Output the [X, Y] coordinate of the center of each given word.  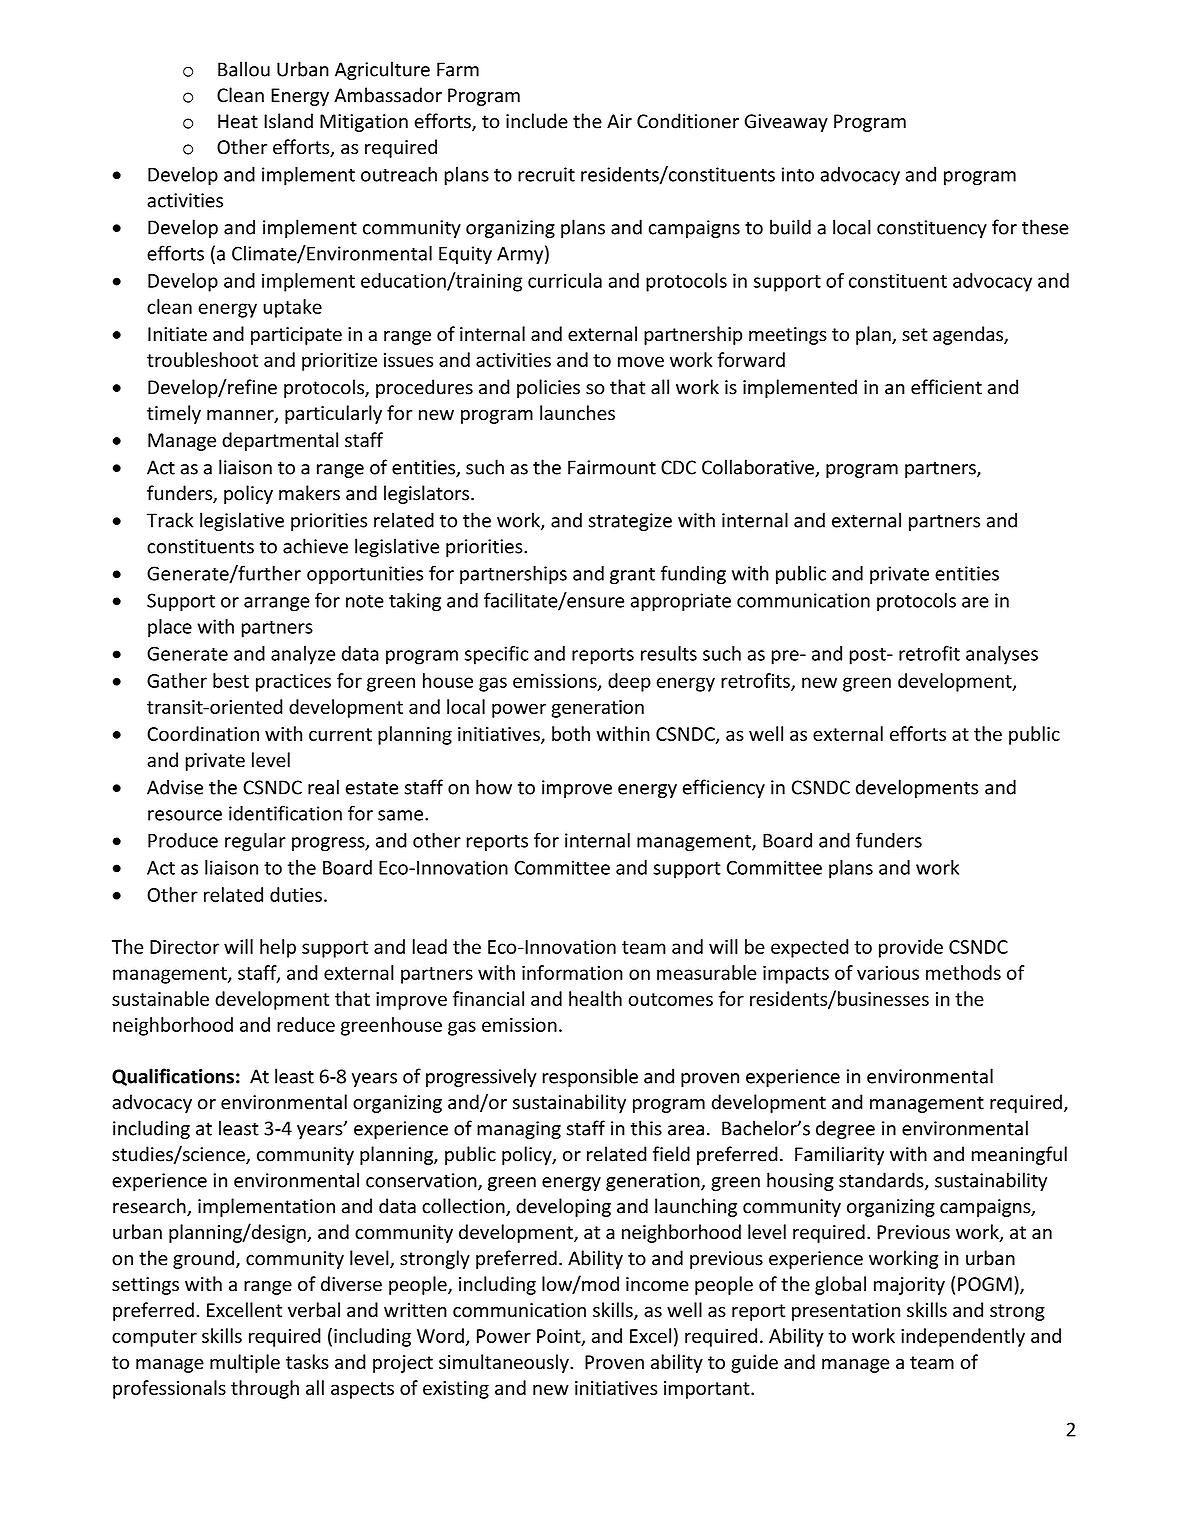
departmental [280, 441]
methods [963, 972]
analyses [1002, 655]
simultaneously [505, 1363]
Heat [238, 121]
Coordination [203, 733]
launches [577, 413]
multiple [245, 1363]
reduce [306, 1024]
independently [963, 1337]
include [537, 121]
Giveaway [786, 123]
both [571, 733]
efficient [946, 387]
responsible [590, 1077]
